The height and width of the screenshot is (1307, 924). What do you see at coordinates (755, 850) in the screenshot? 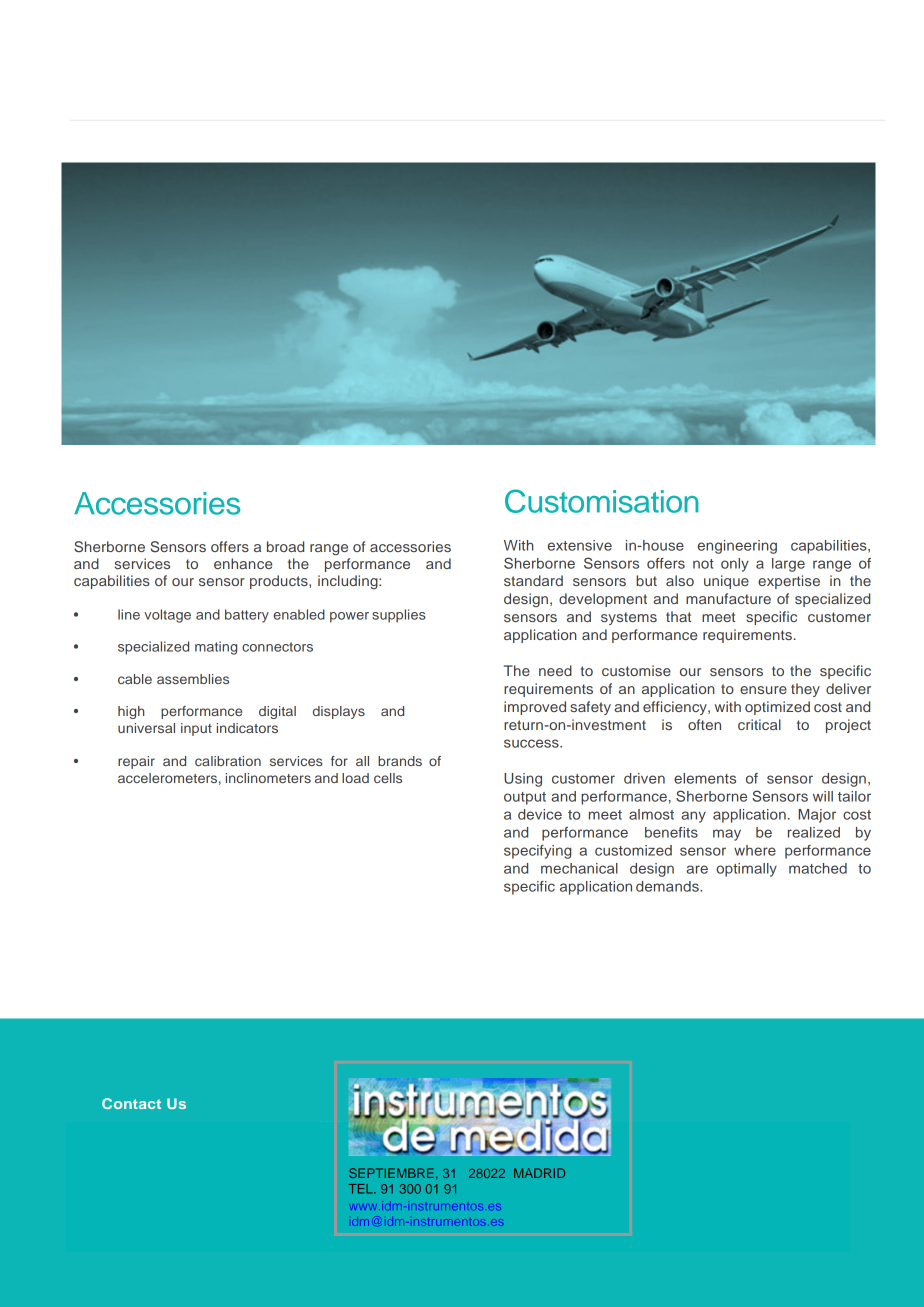
I see `where` at bounding box center [755, 850].
